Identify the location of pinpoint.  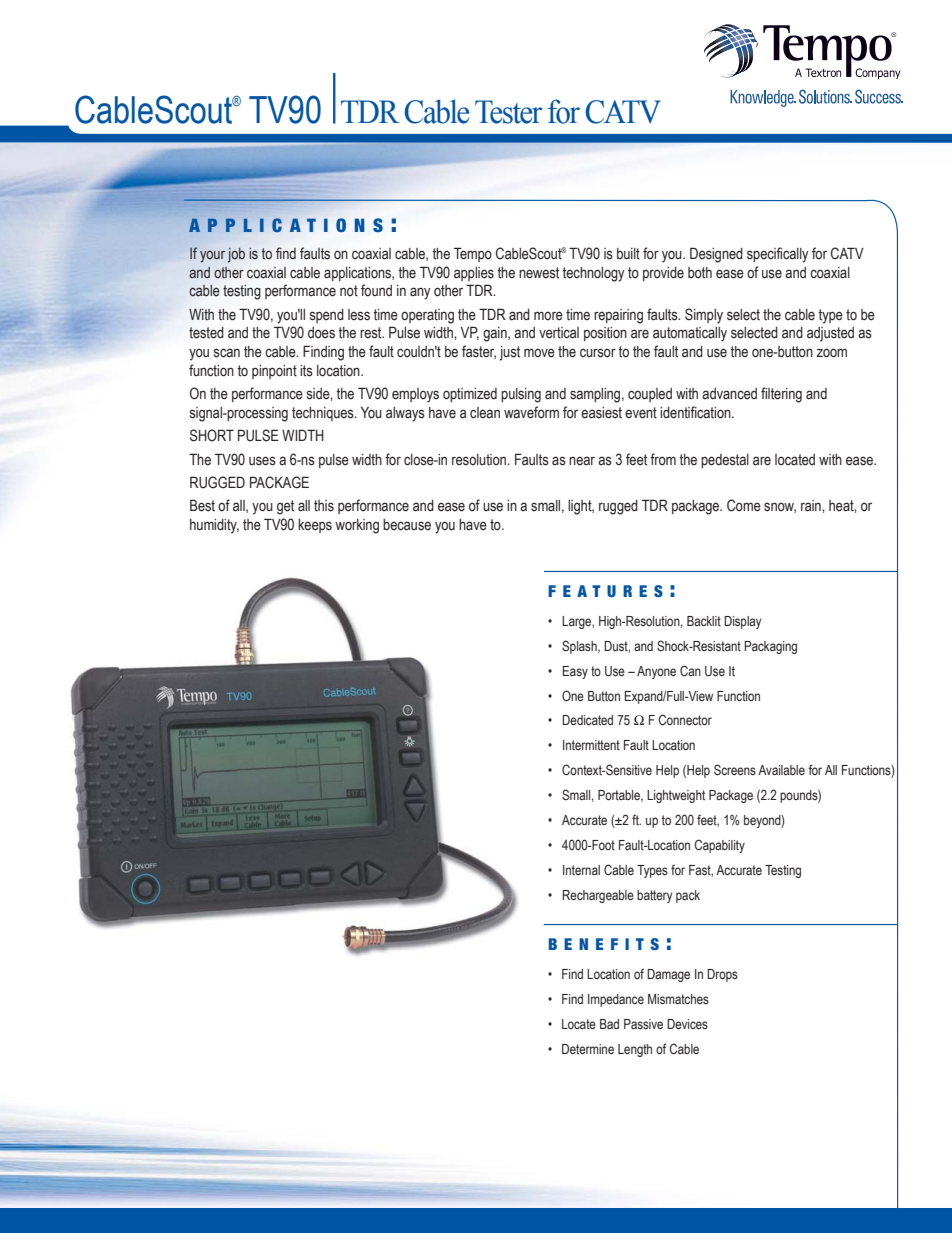
(274, 372).
